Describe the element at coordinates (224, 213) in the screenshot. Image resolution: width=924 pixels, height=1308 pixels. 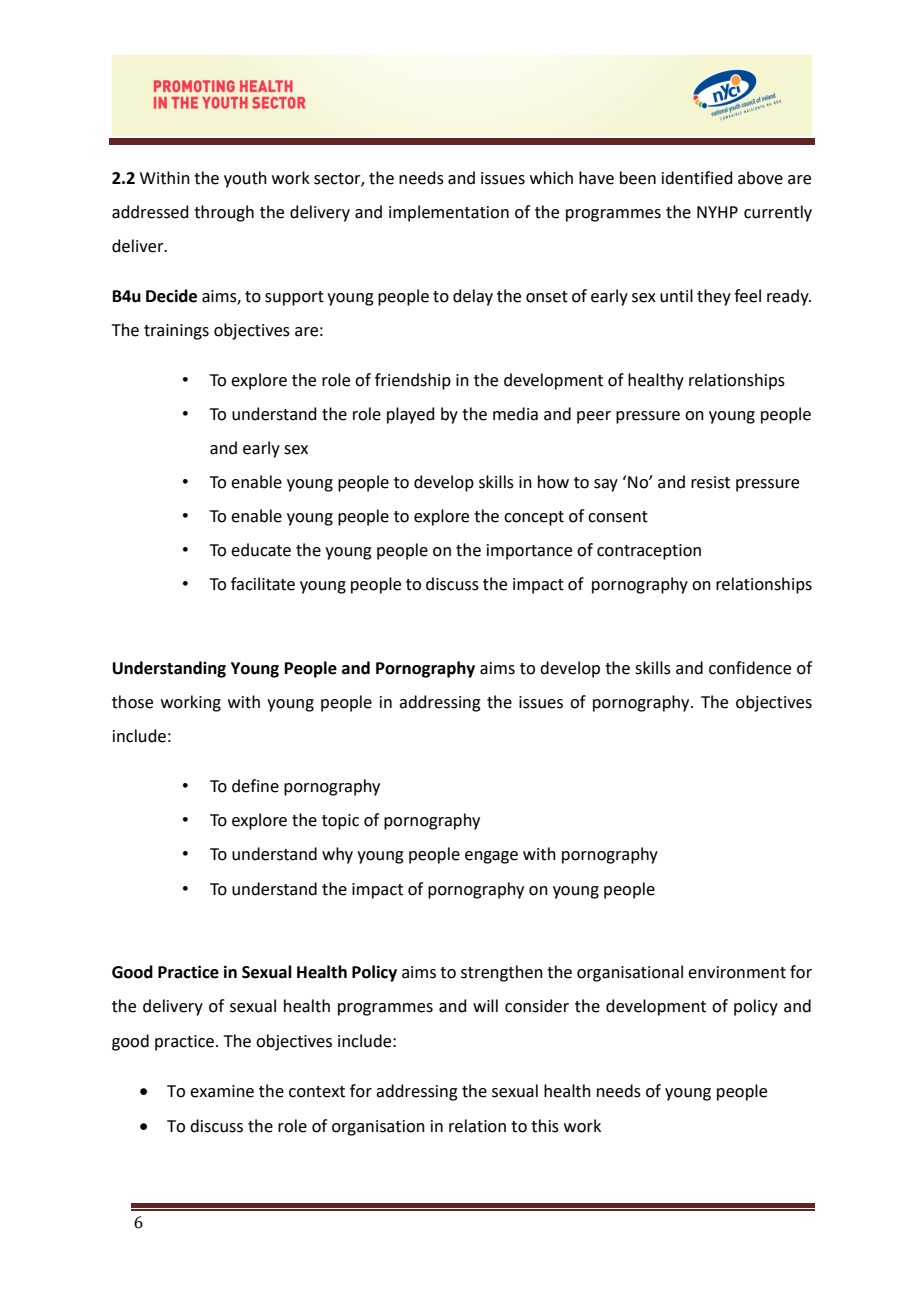
I see `through` at that location.
